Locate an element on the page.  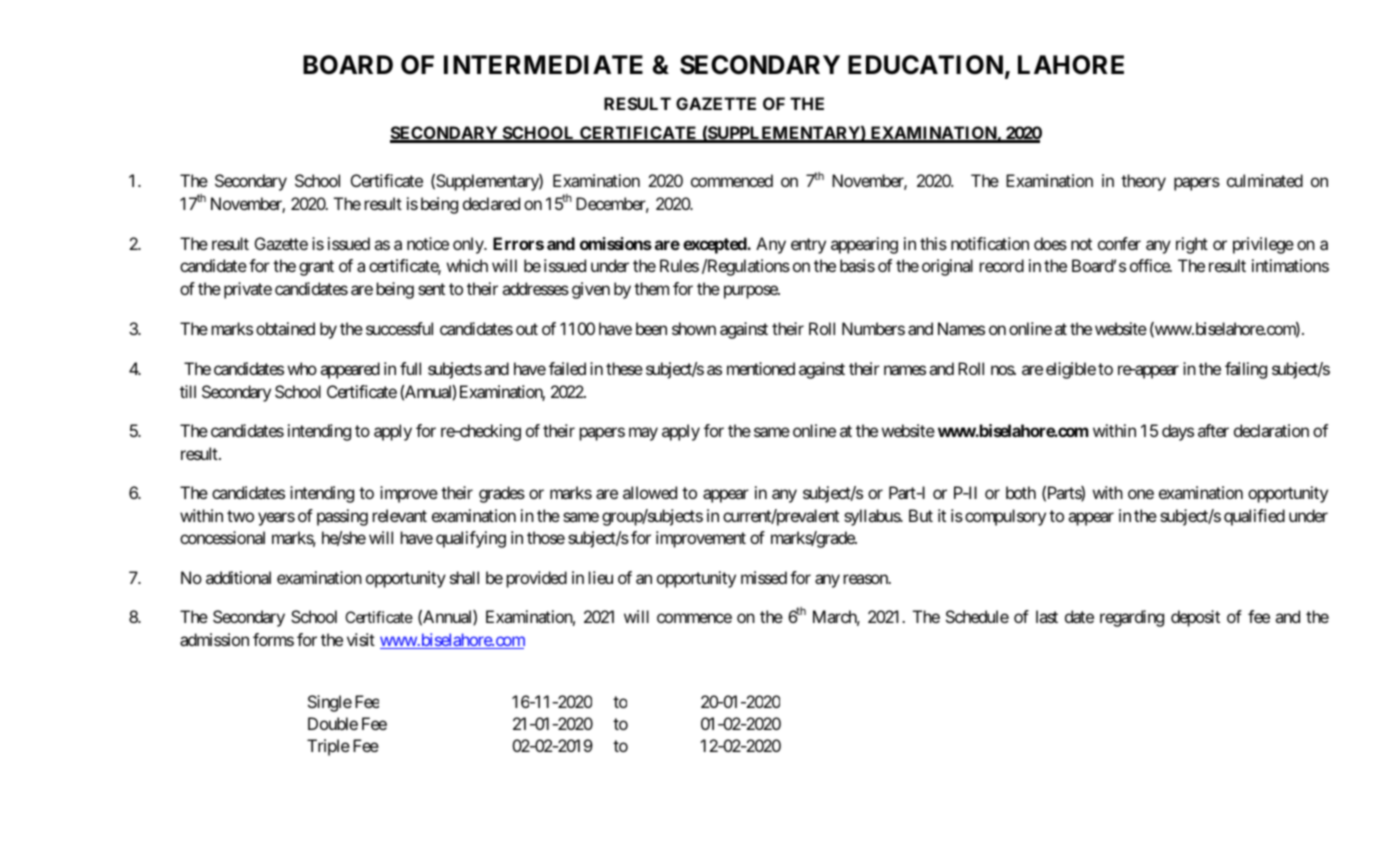
theory is located at coordinates (1143, 182).
